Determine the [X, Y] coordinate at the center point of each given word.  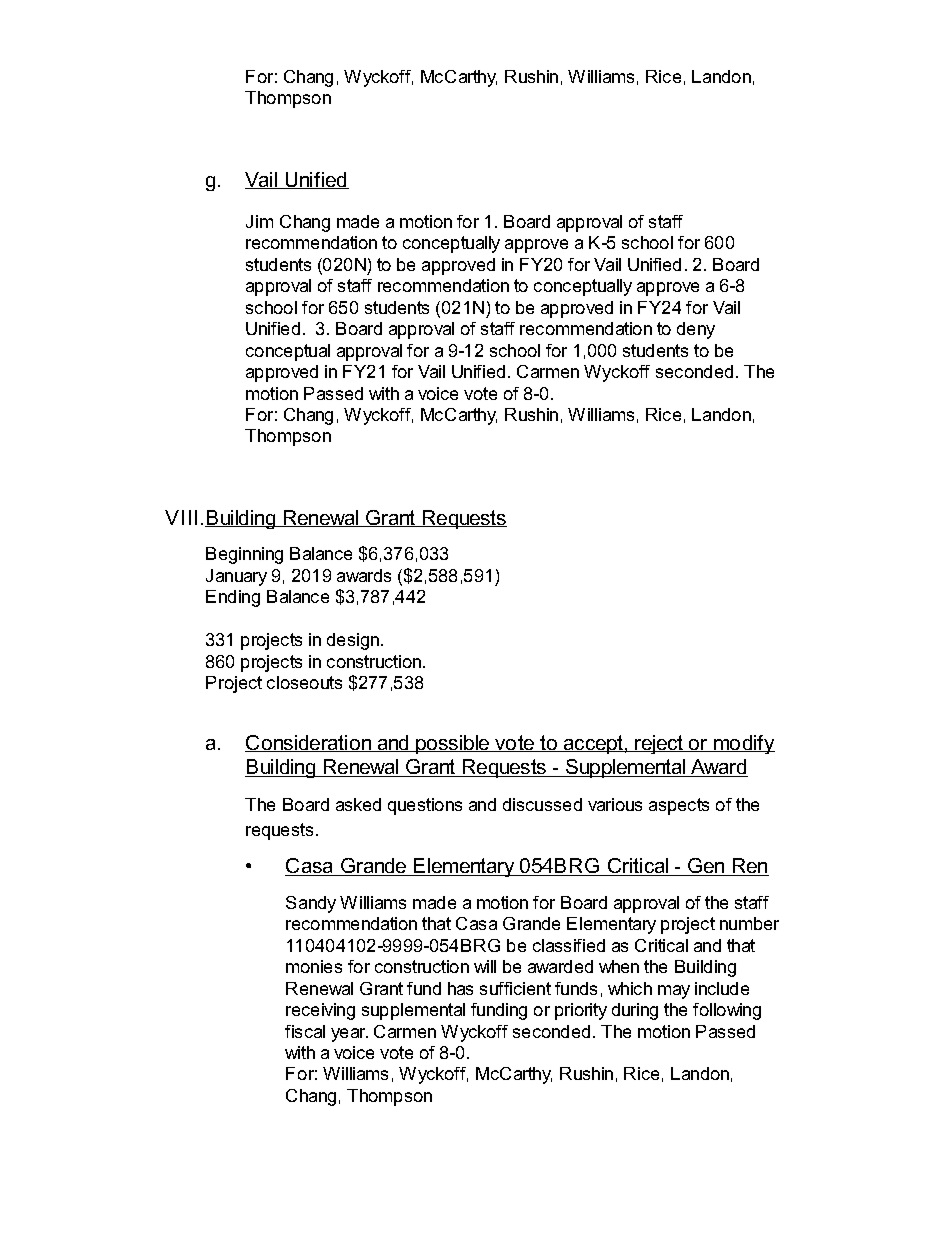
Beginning [244, 555]
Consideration [309, 743]
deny [696, 330]
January [236, 577]
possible [453, 744]
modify [743, 744]
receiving [320, 1011]
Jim [259, 221]
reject [660, 744]
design [354, 641]
